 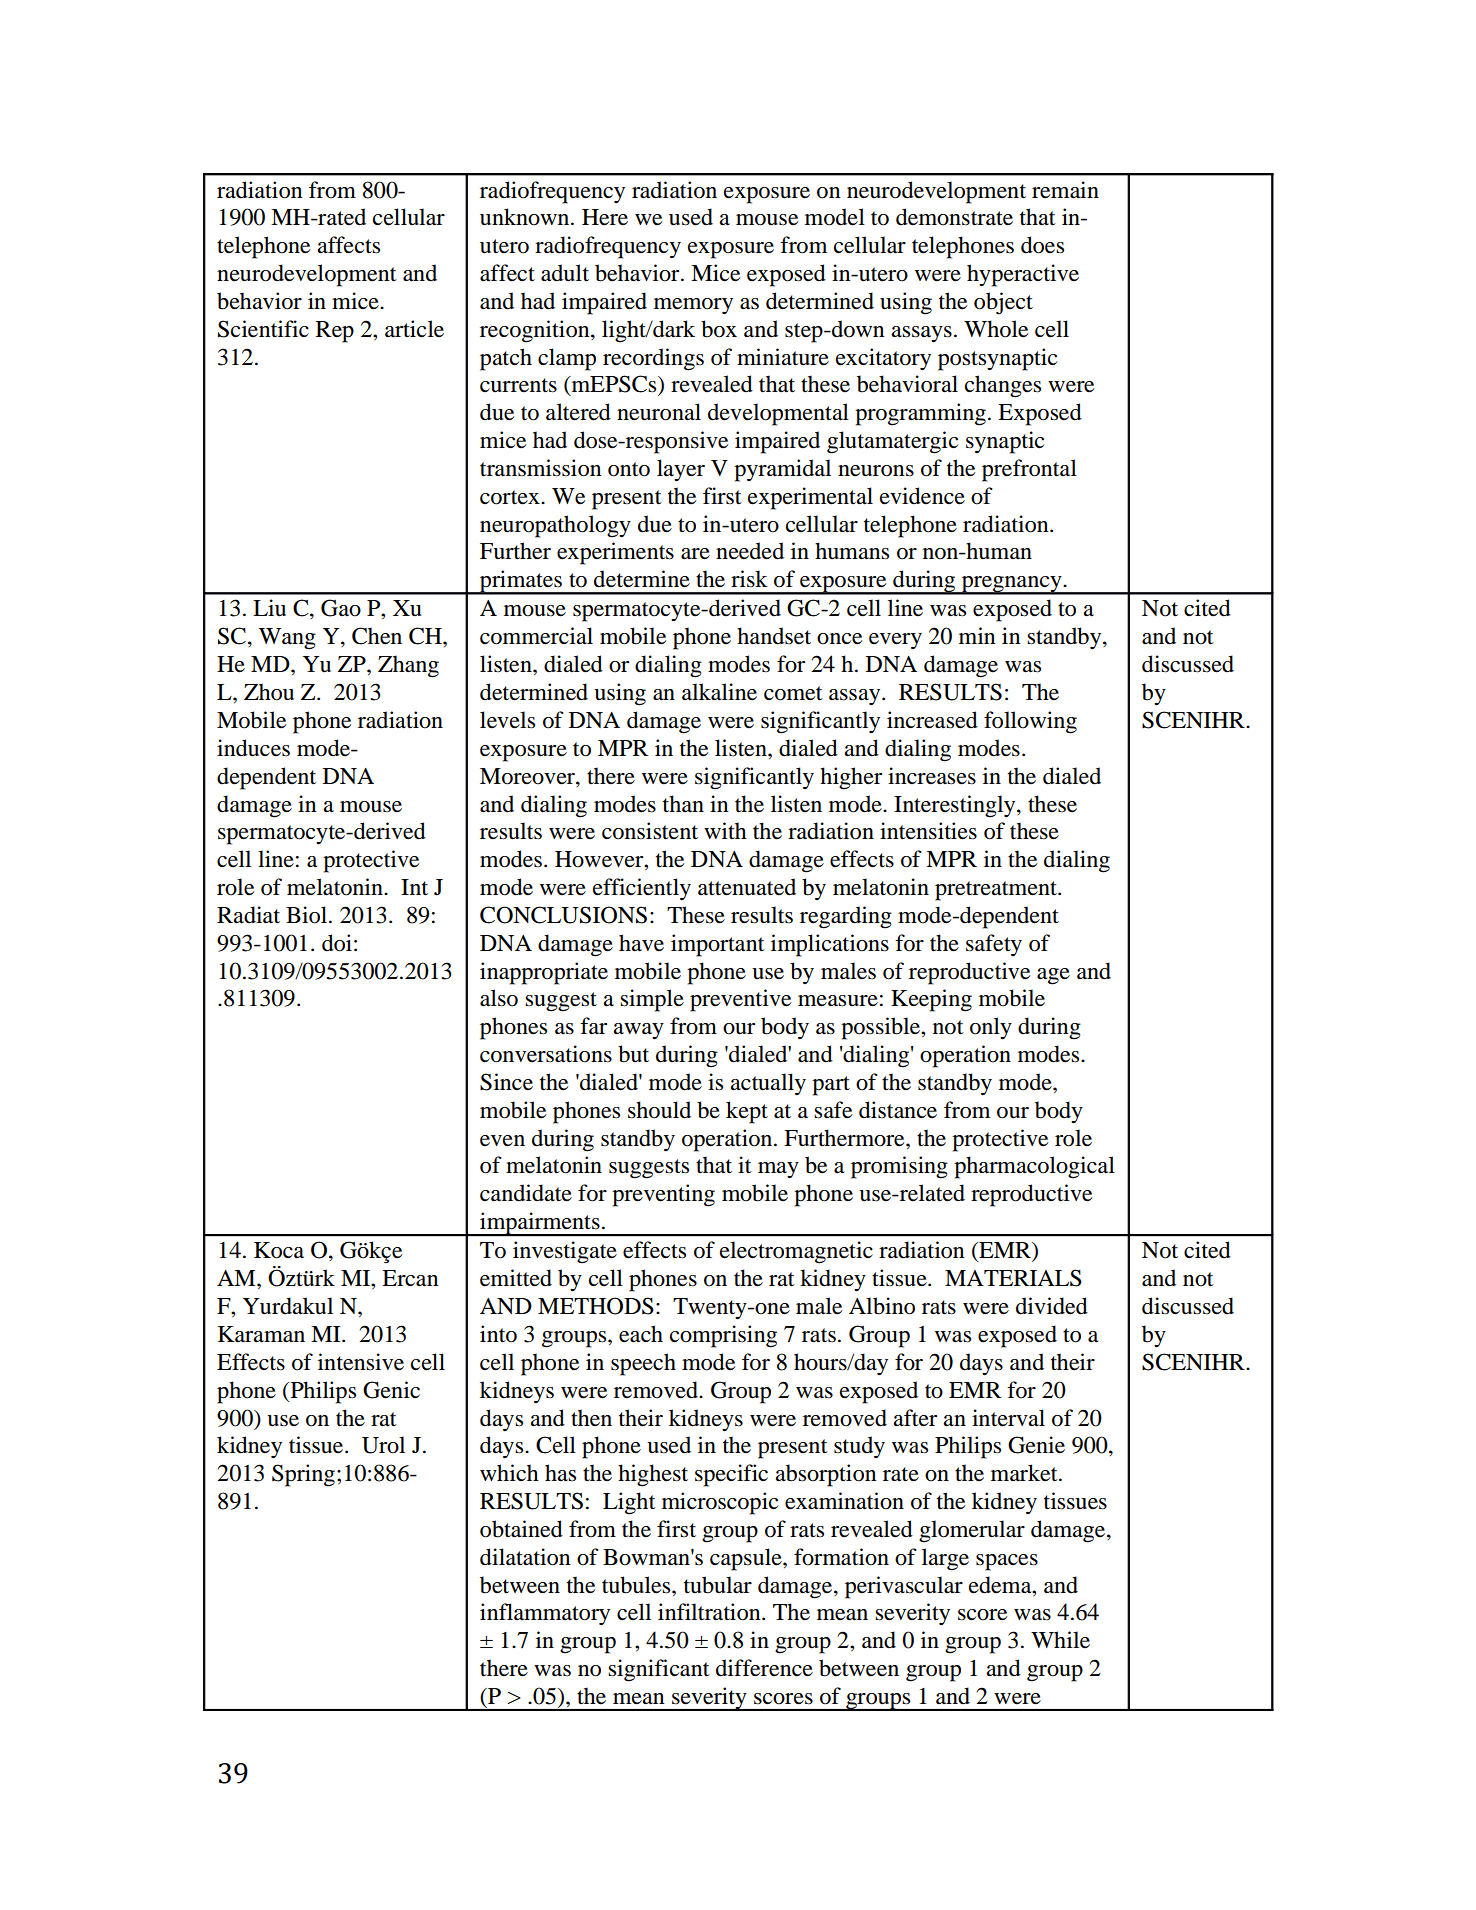 What do you see at coordinates (337, 943) in the screenshot?
I see `doi` at bounding box center [337, 943].
